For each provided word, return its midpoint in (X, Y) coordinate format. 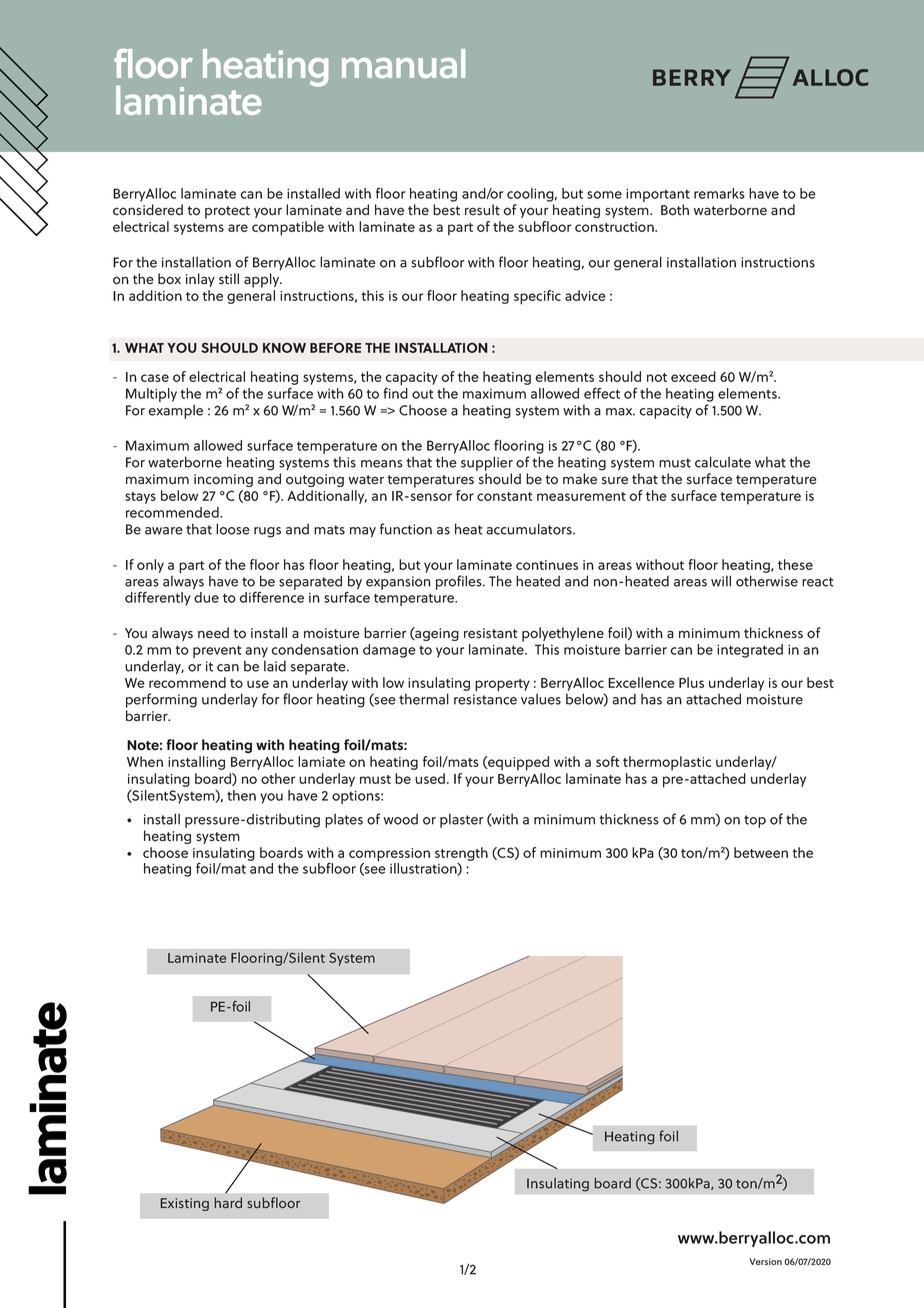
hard (228, 1202)
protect (227, 212)
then (241, 795)
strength (461, 854)
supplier (487, 463)
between (761, 852)
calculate (723, 462)
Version (765, 1261)
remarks (719, 193)
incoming (223, 480)
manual (403, 63)
